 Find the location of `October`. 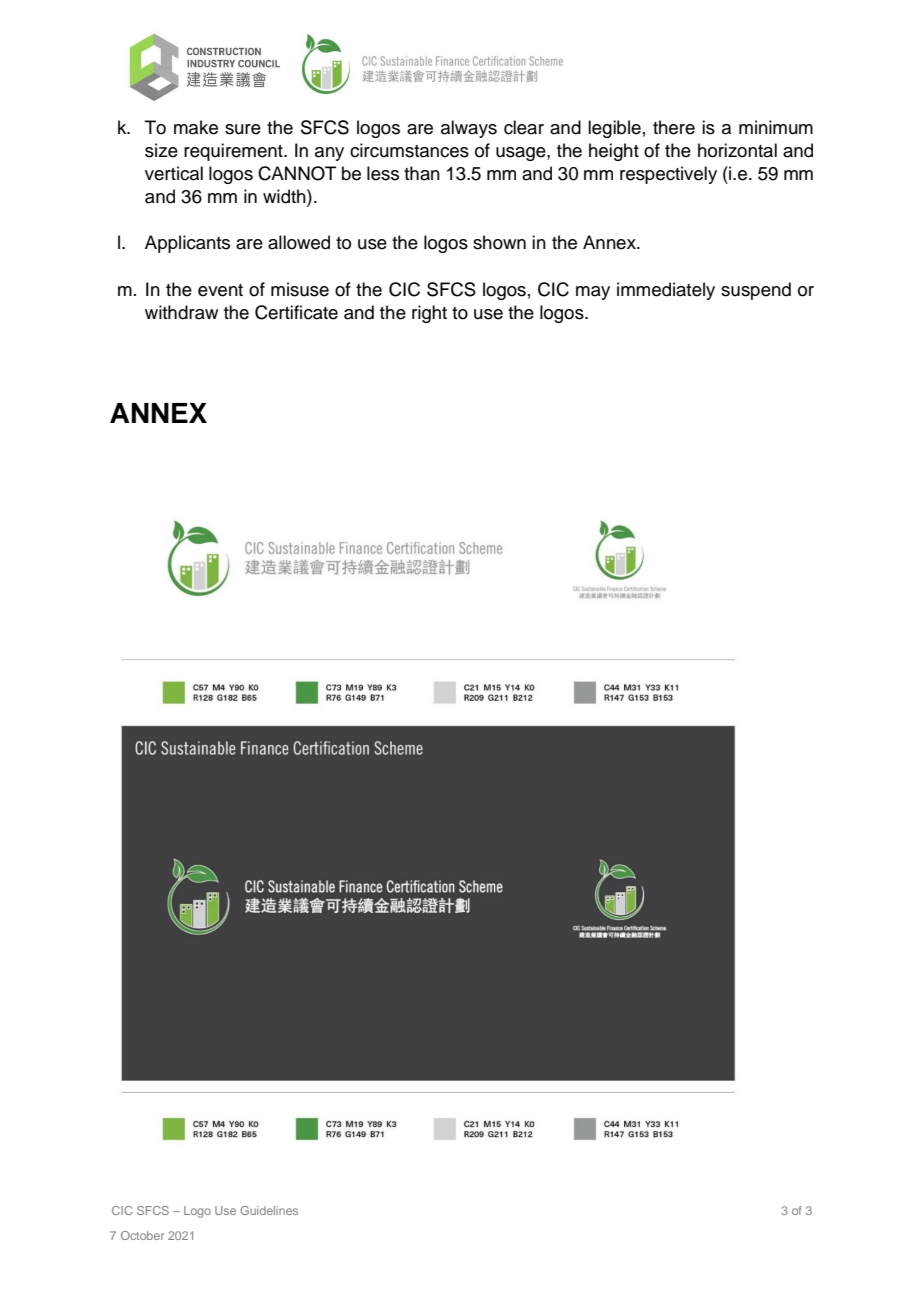

October is located at coordinates (142, 1235).
